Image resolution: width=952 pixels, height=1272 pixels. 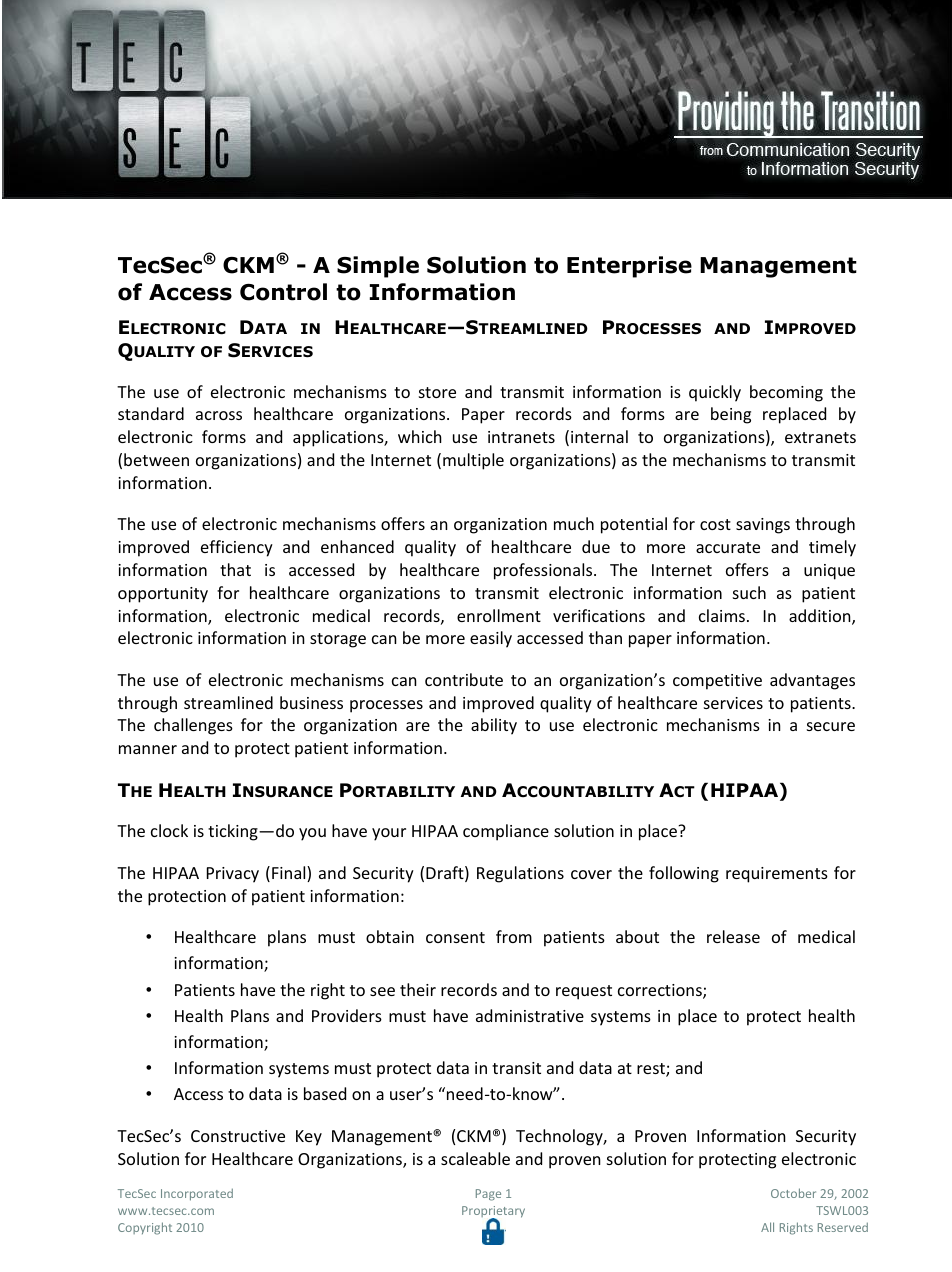 I want to click on Page, so click(x=488, y=1195).
